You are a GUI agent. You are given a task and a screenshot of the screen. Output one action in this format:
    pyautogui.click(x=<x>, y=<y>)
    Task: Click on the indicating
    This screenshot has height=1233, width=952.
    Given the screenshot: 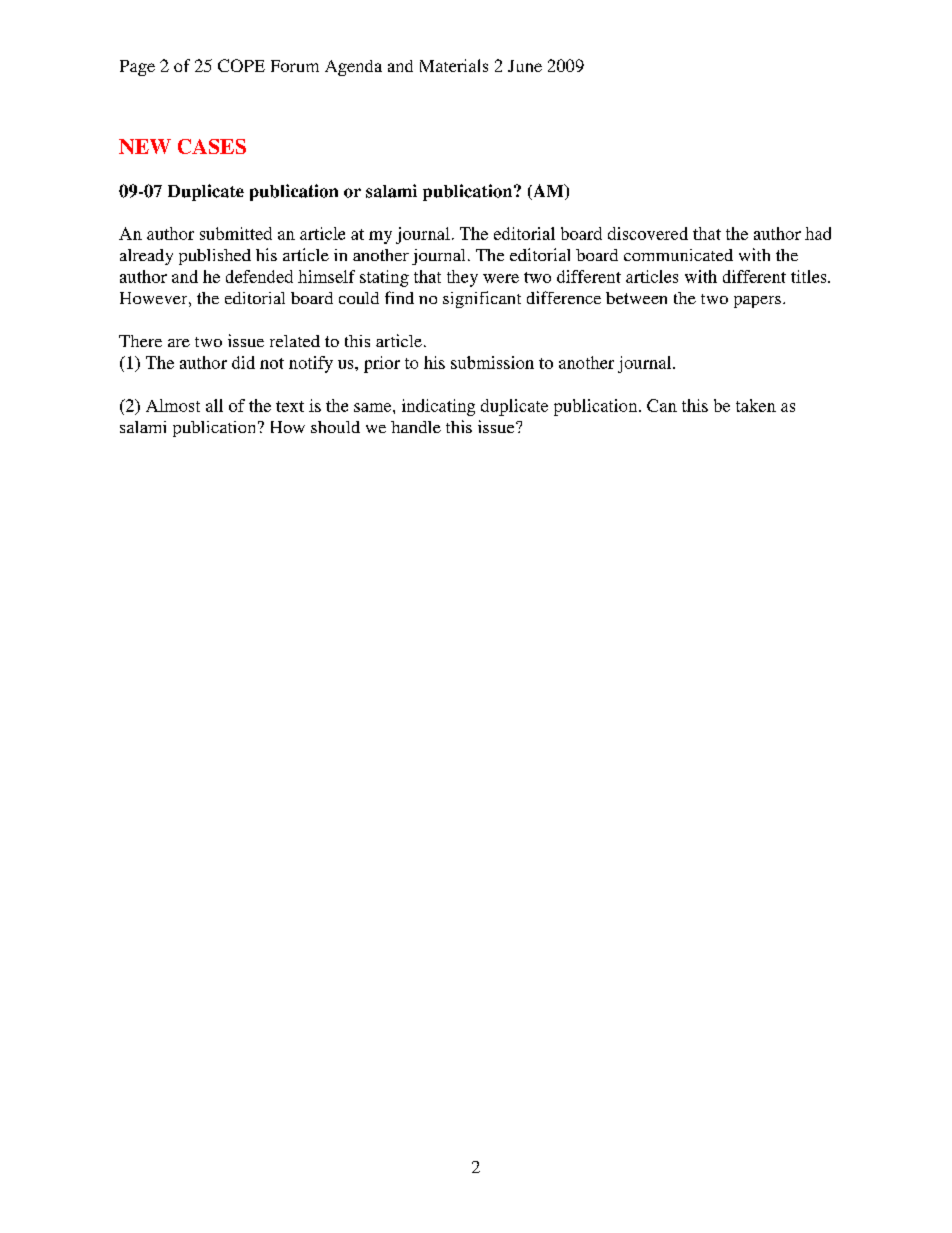 What is the action you would take?
    pyautogui.click(x=438, y=407)
